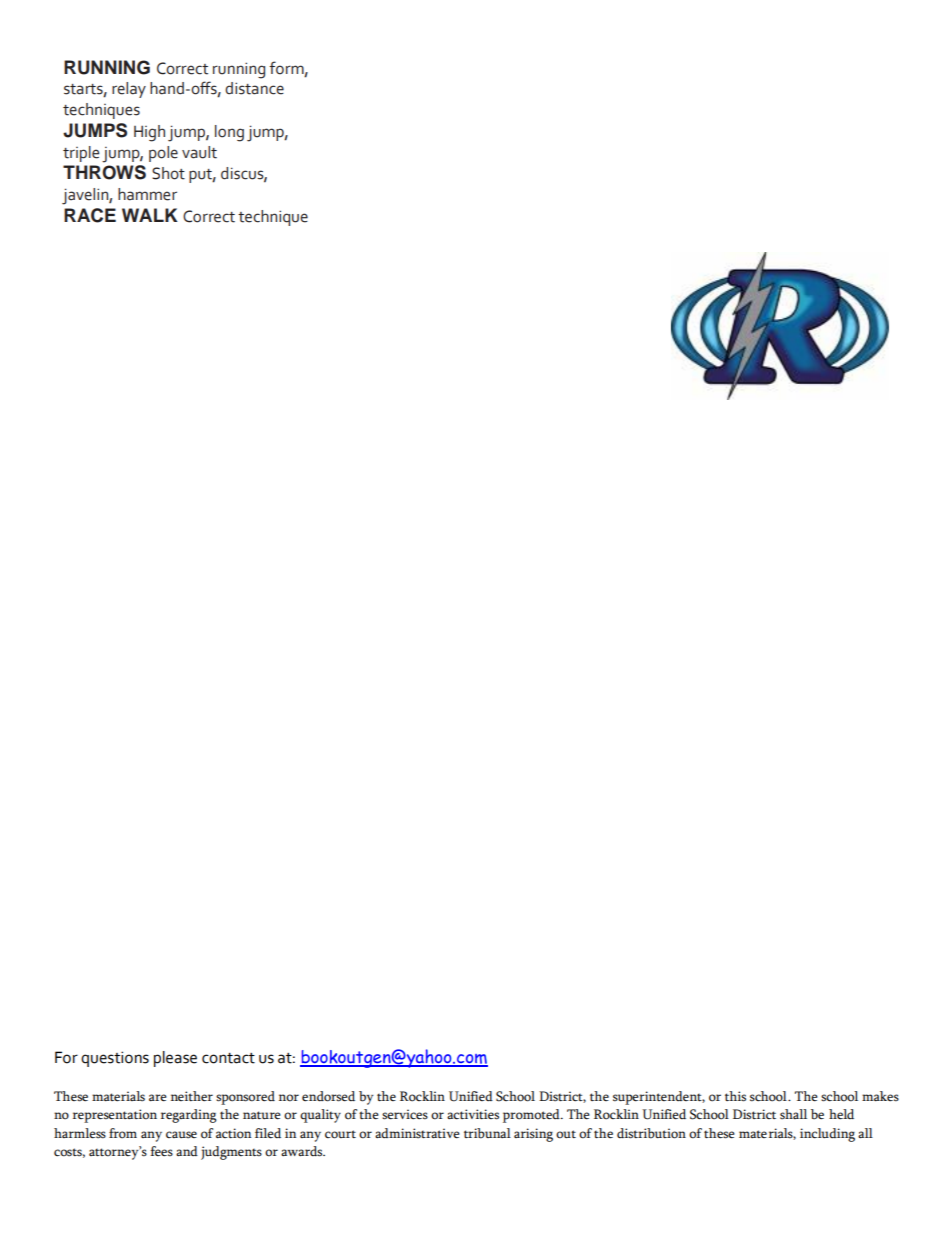 This screenshot has width=952, height=1233. I want to click on distance, so click(254, 88).
